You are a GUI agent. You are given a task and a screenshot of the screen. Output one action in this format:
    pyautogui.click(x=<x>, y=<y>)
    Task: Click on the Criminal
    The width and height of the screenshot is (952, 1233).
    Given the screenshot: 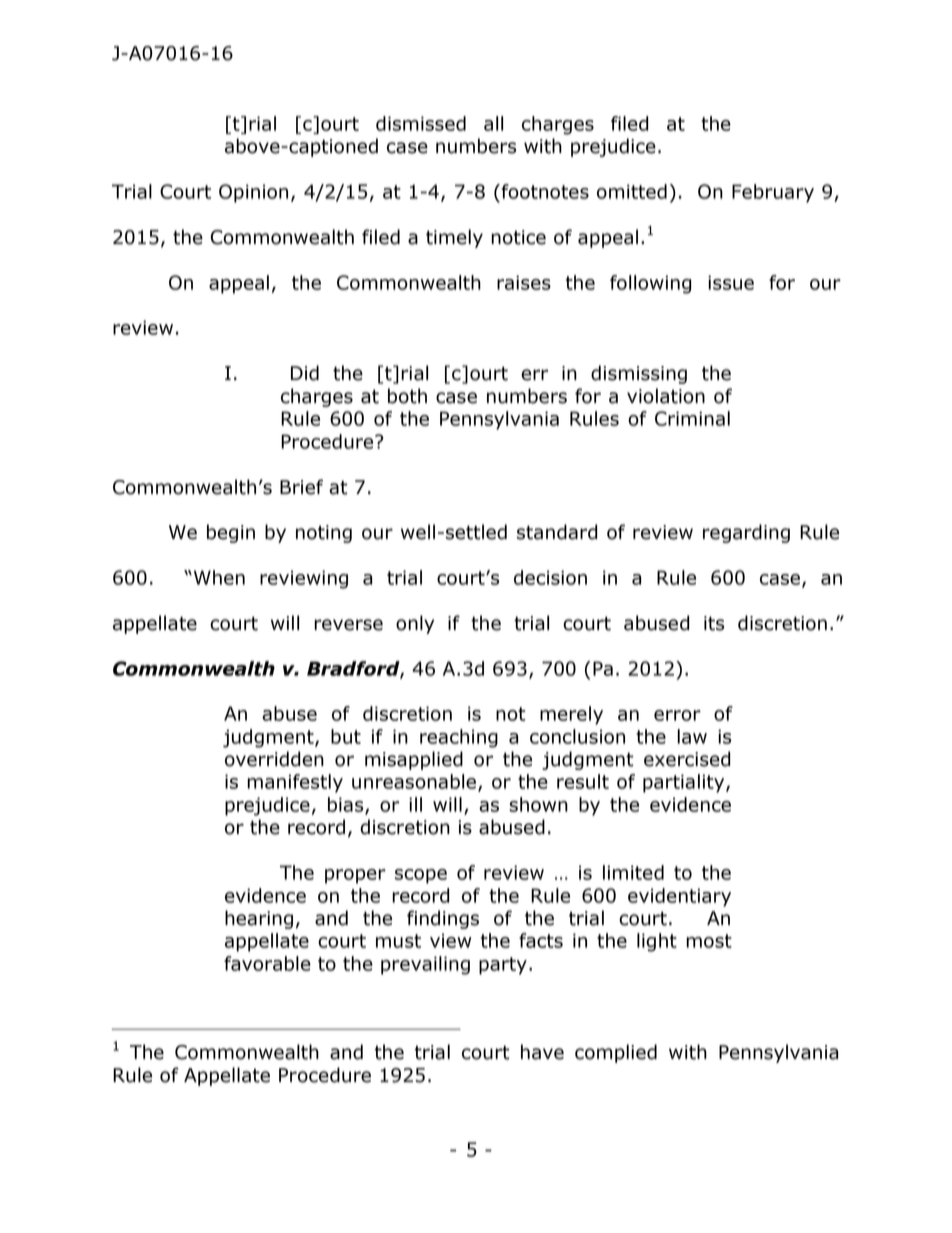 What is the action you would take?
    pyautogui.click(x=692, y=418)
